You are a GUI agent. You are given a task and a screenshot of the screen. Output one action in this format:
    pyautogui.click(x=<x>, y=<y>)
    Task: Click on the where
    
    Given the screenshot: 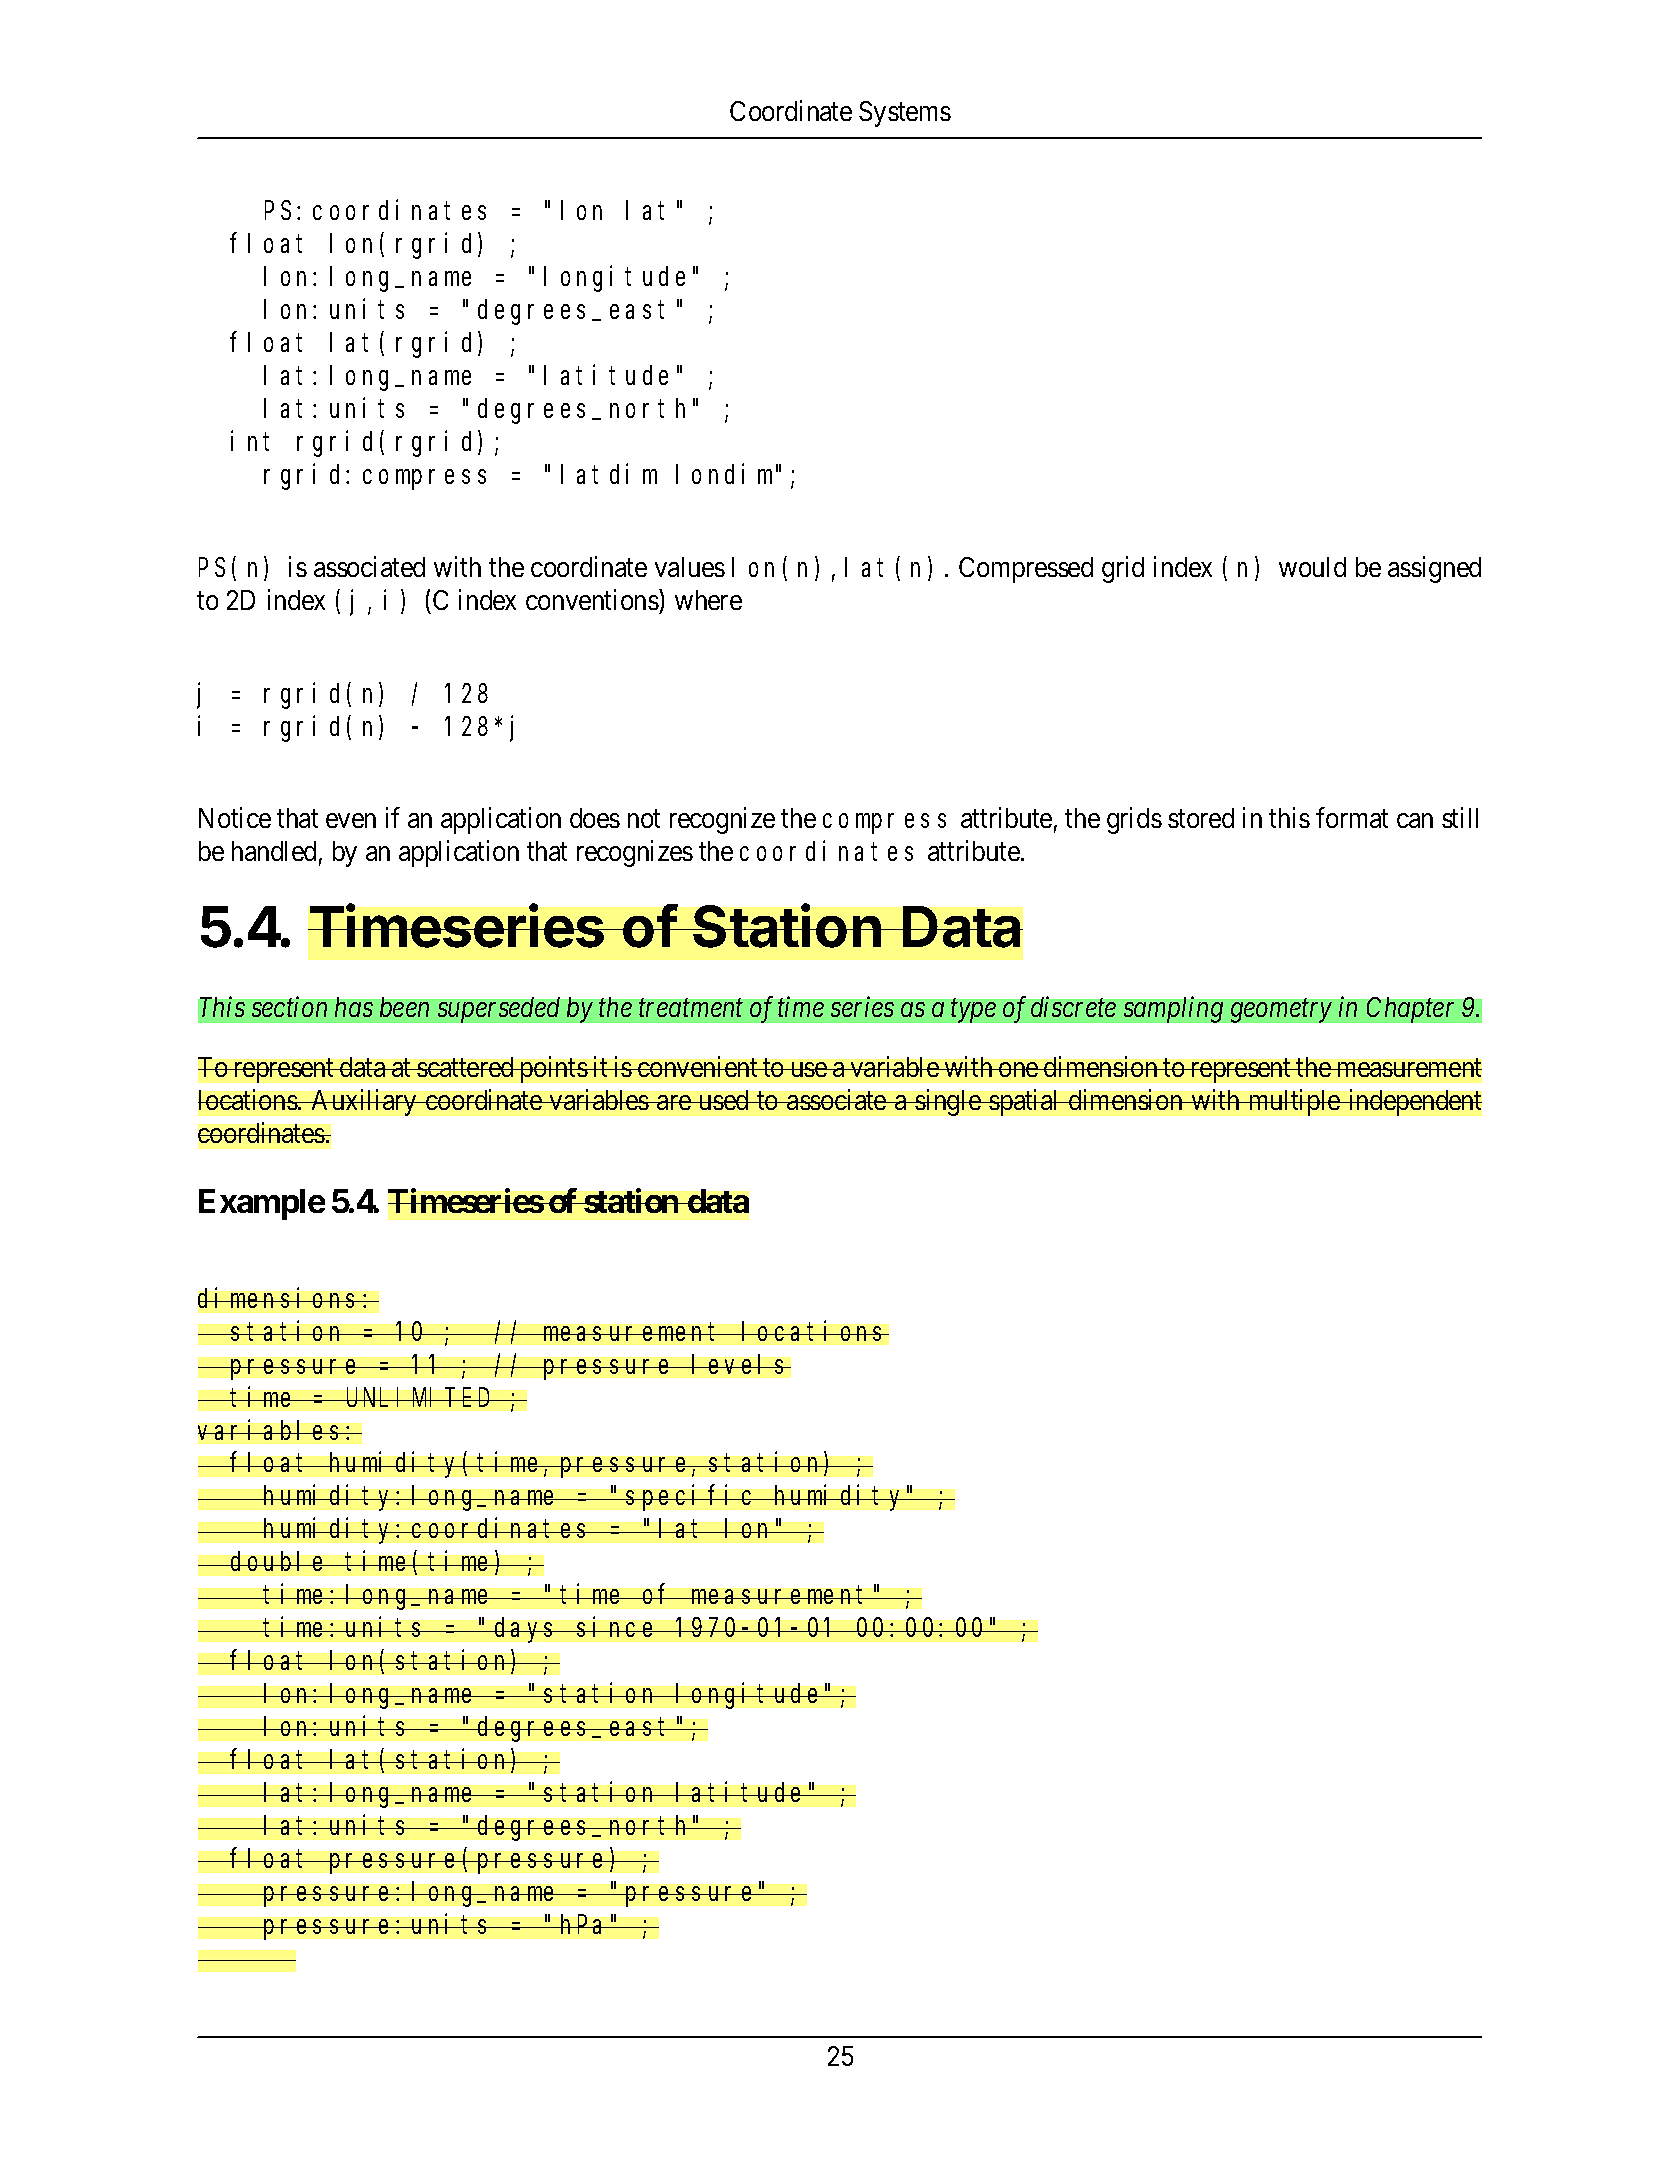 What is the action you would take?
    pyautogui.click(x=708, y=600)
